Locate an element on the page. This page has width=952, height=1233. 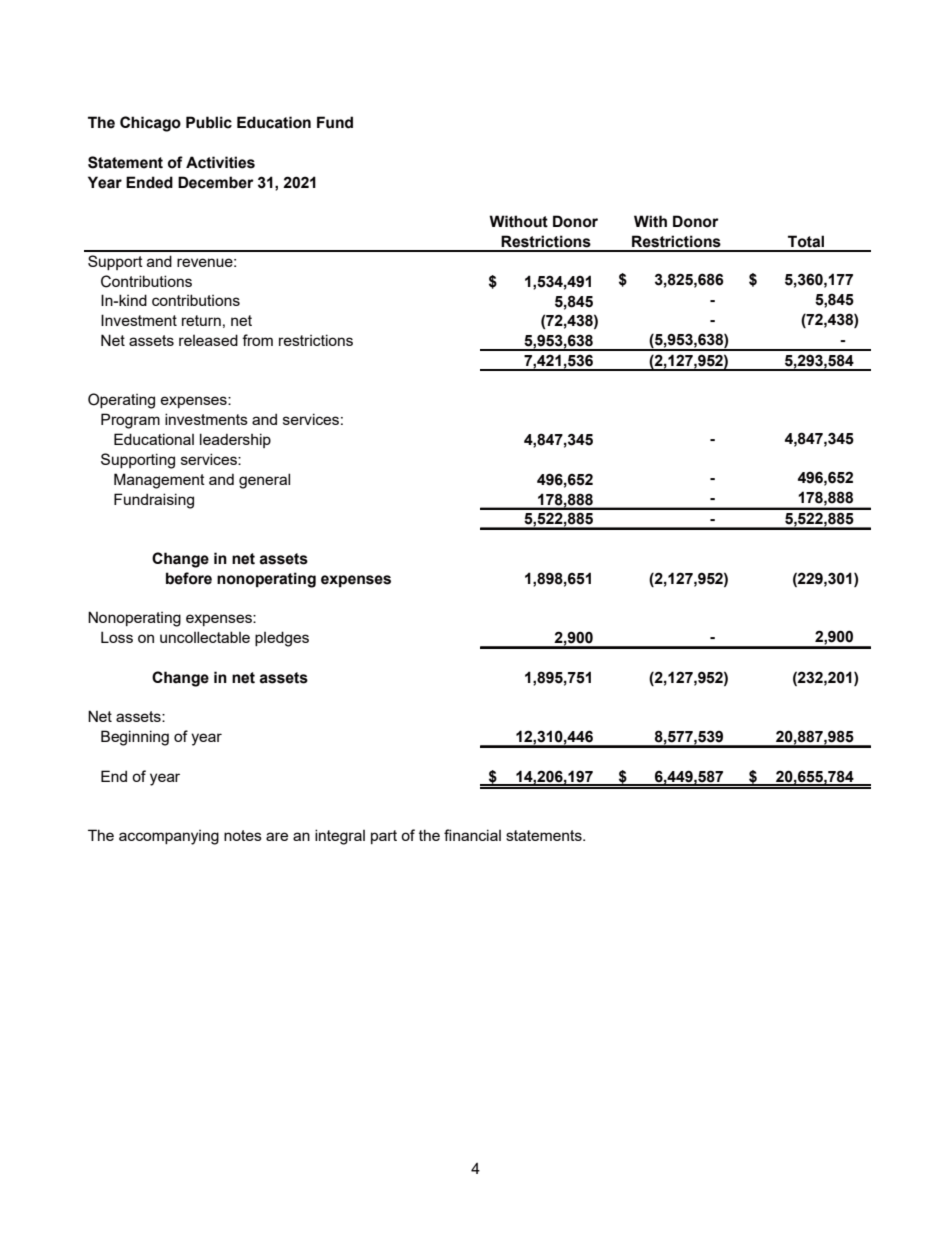
accompanying is located at coordinates (169, 837).
